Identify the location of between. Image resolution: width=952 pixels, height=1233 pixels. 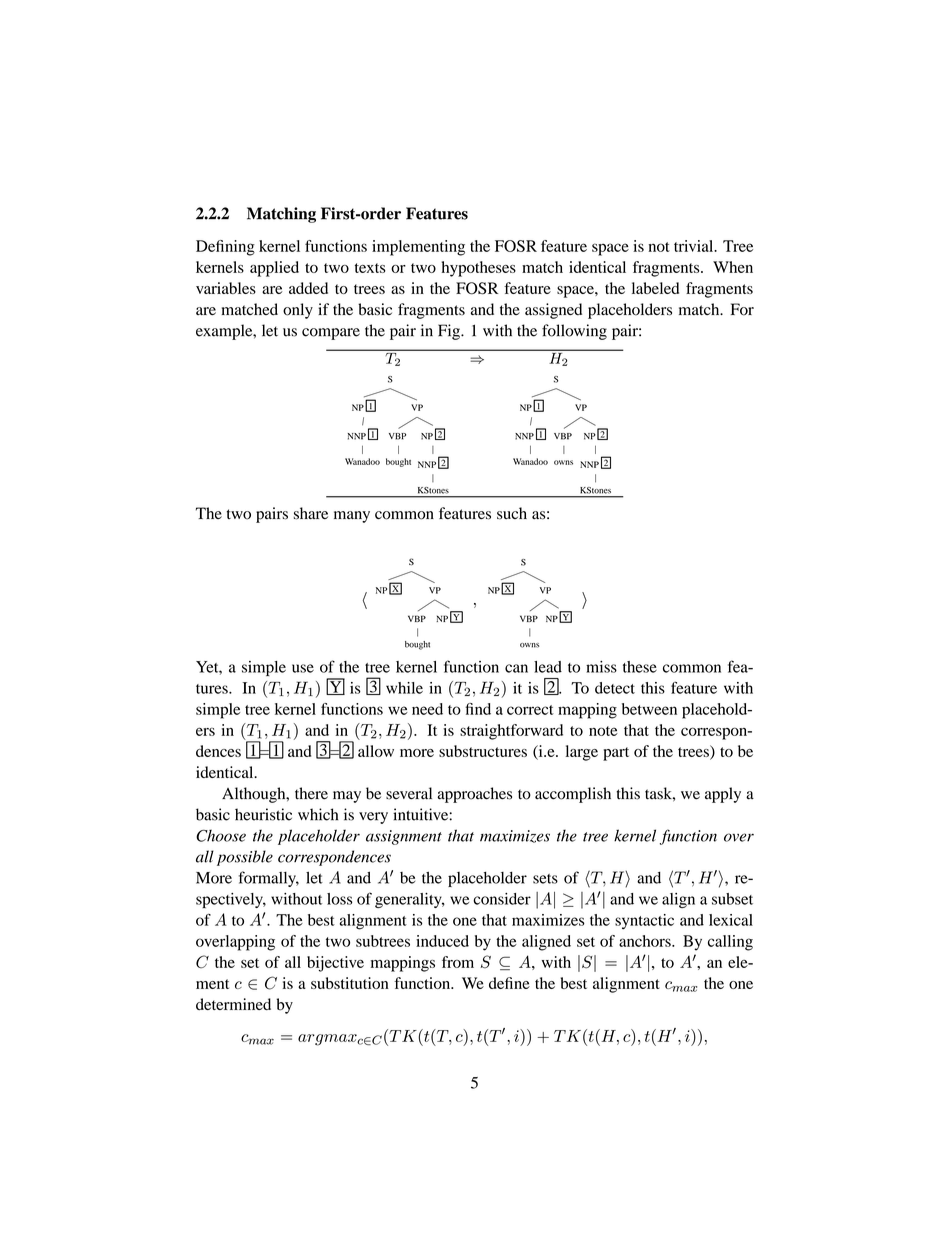
(649, 709).
